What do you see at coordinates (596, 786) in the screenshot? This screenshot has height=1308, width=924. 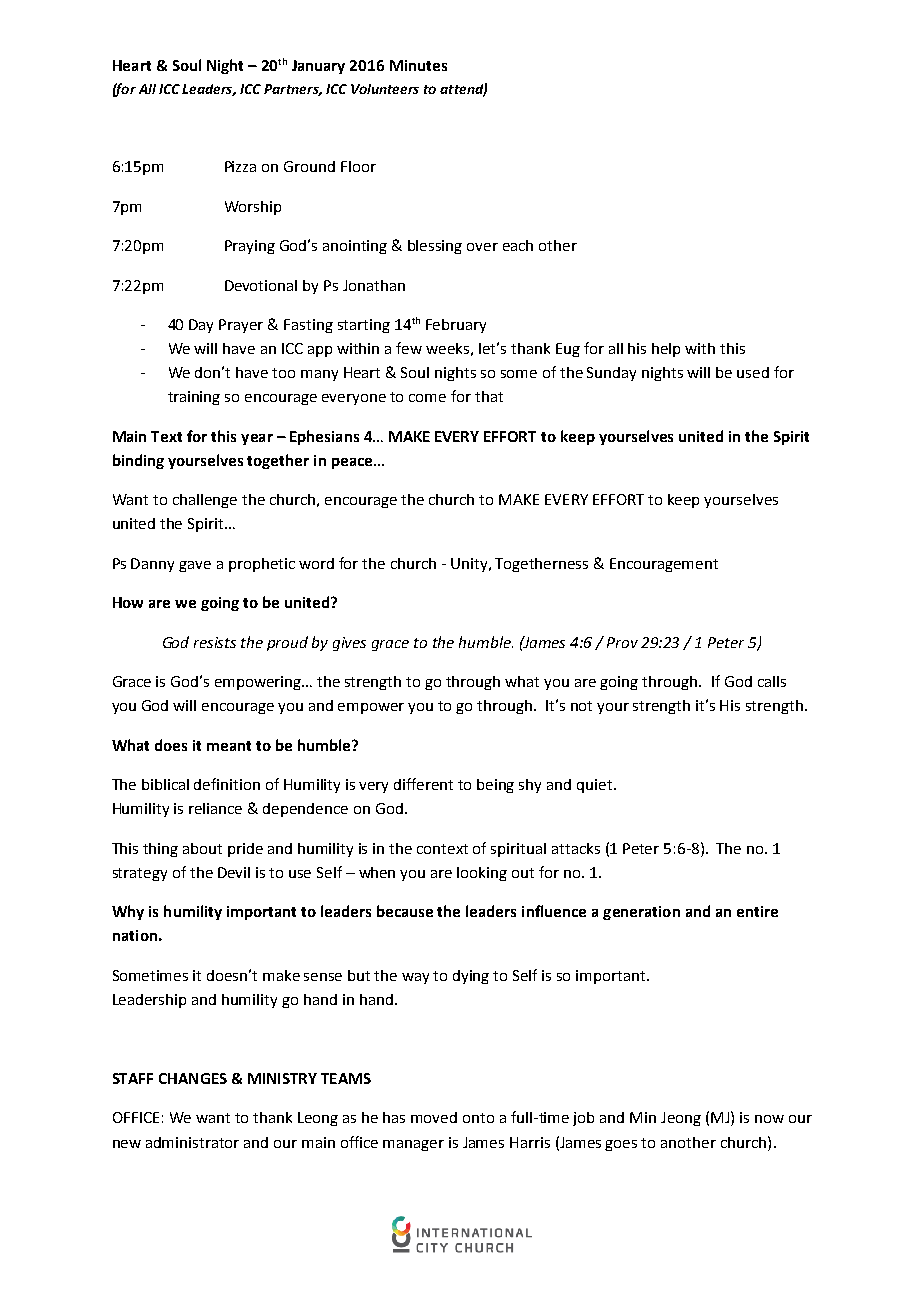 I see `quiet` at bounding box center [596, 786].
